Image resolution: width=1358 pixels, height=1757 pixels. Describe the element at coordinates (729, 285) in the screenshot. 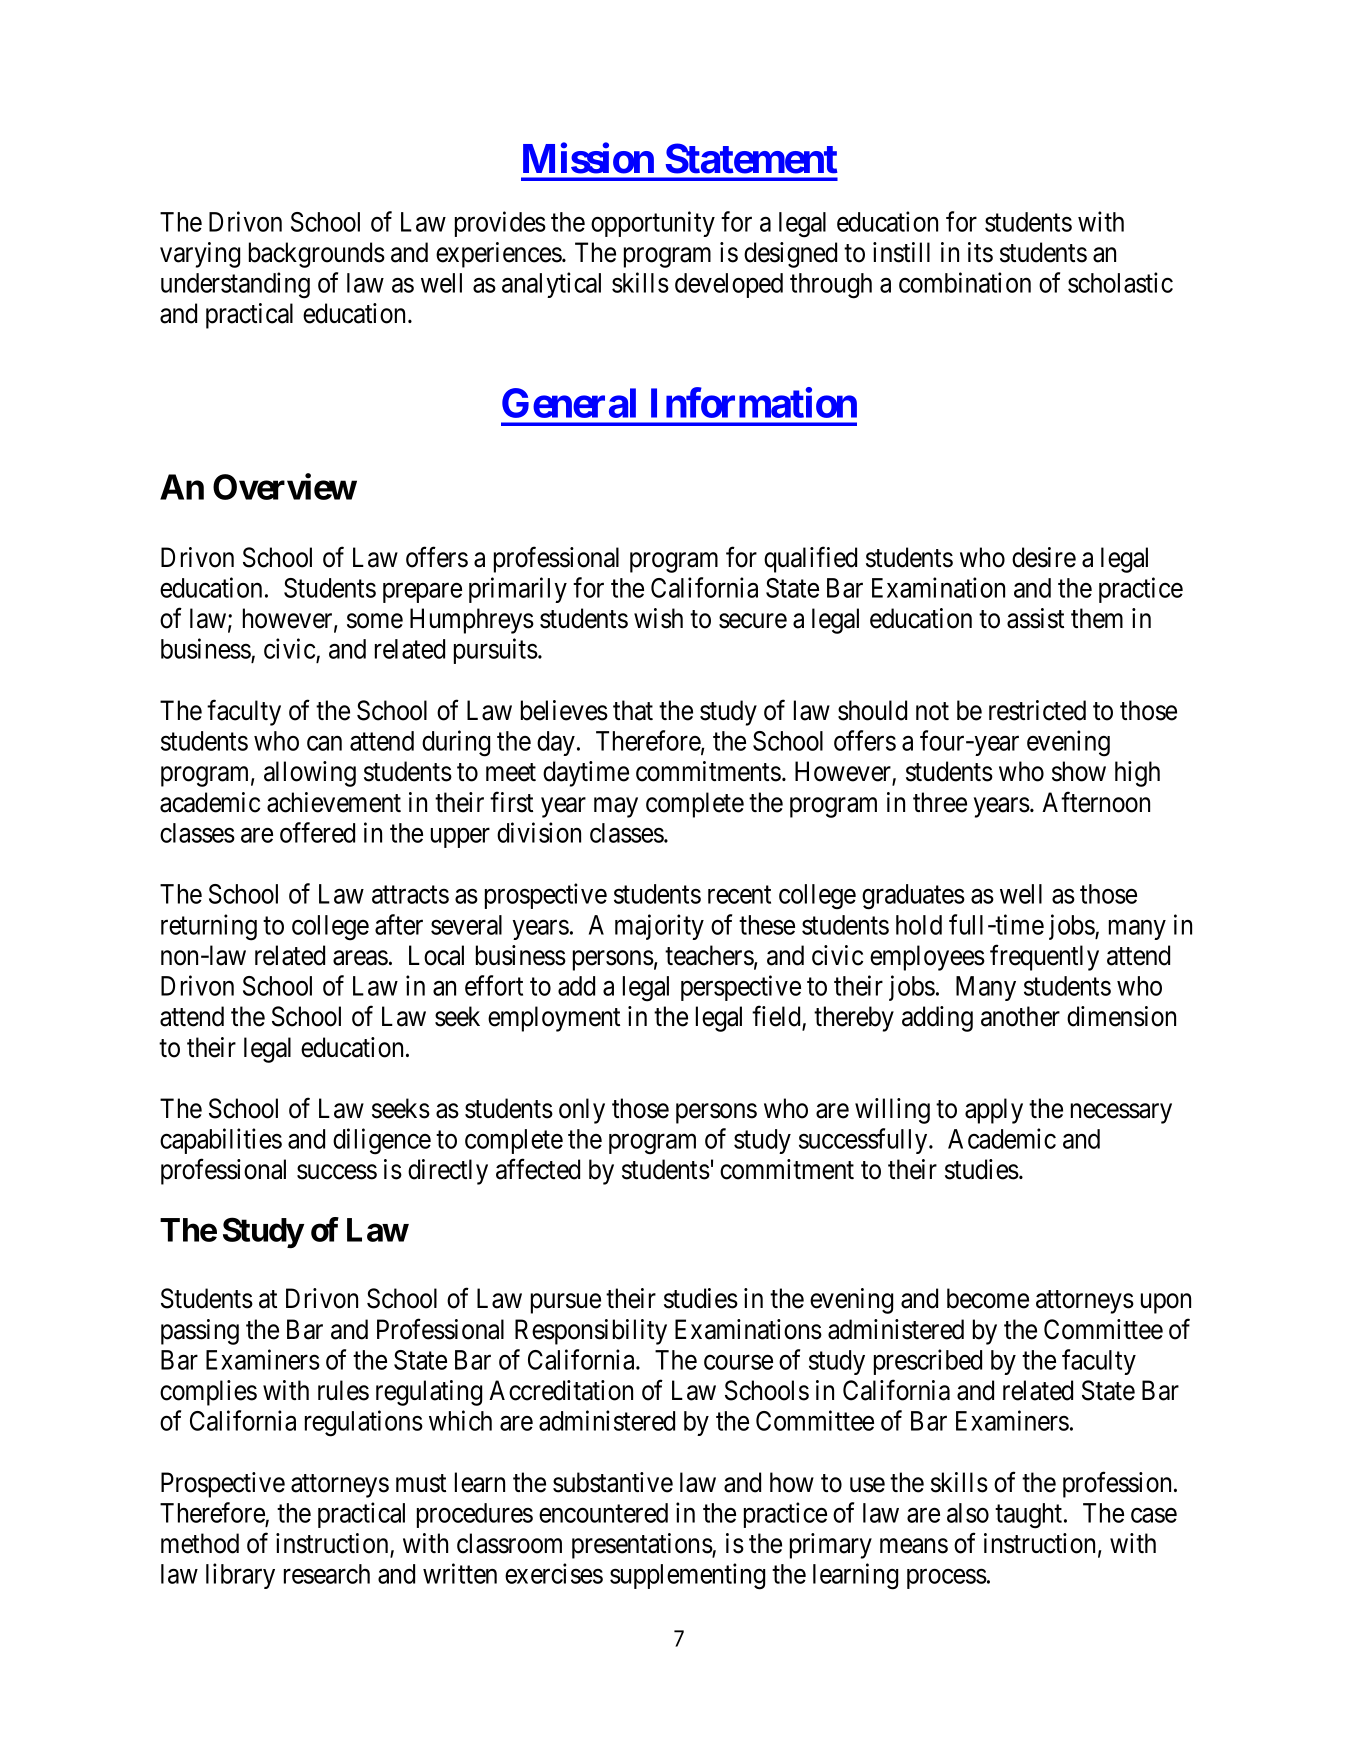

I see `developed` at that location.
